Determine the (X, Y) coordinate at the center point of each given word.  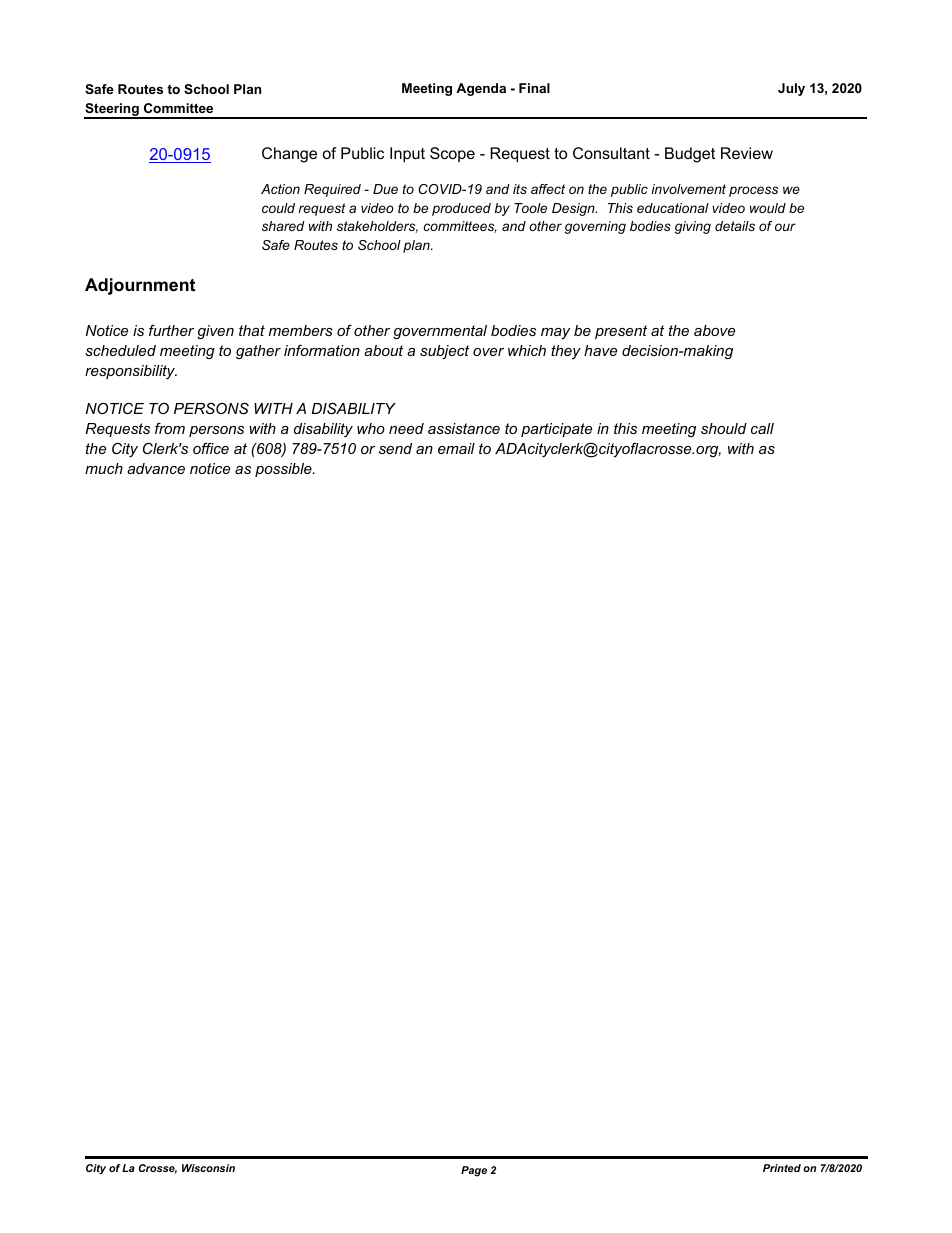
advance (156, 468)
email (456, 448)
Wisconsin (208, 1168)
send (395, 448)
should (724, 428)
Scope (452, 154)
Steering (112, 111)
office (211, 448)
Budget (690, 155)
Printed (782, 1168)
